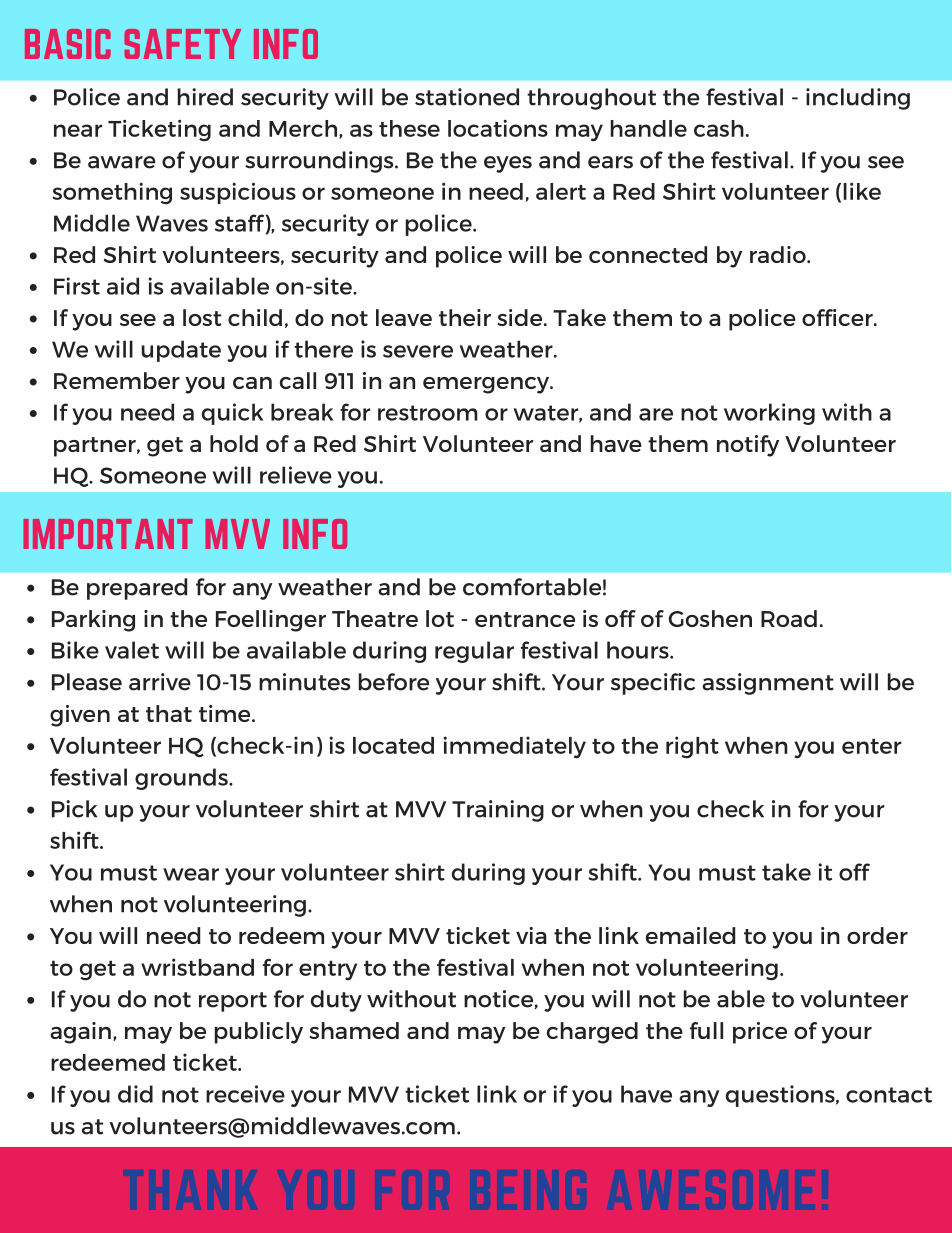  I want to click on assignment, so click(768, 684).
